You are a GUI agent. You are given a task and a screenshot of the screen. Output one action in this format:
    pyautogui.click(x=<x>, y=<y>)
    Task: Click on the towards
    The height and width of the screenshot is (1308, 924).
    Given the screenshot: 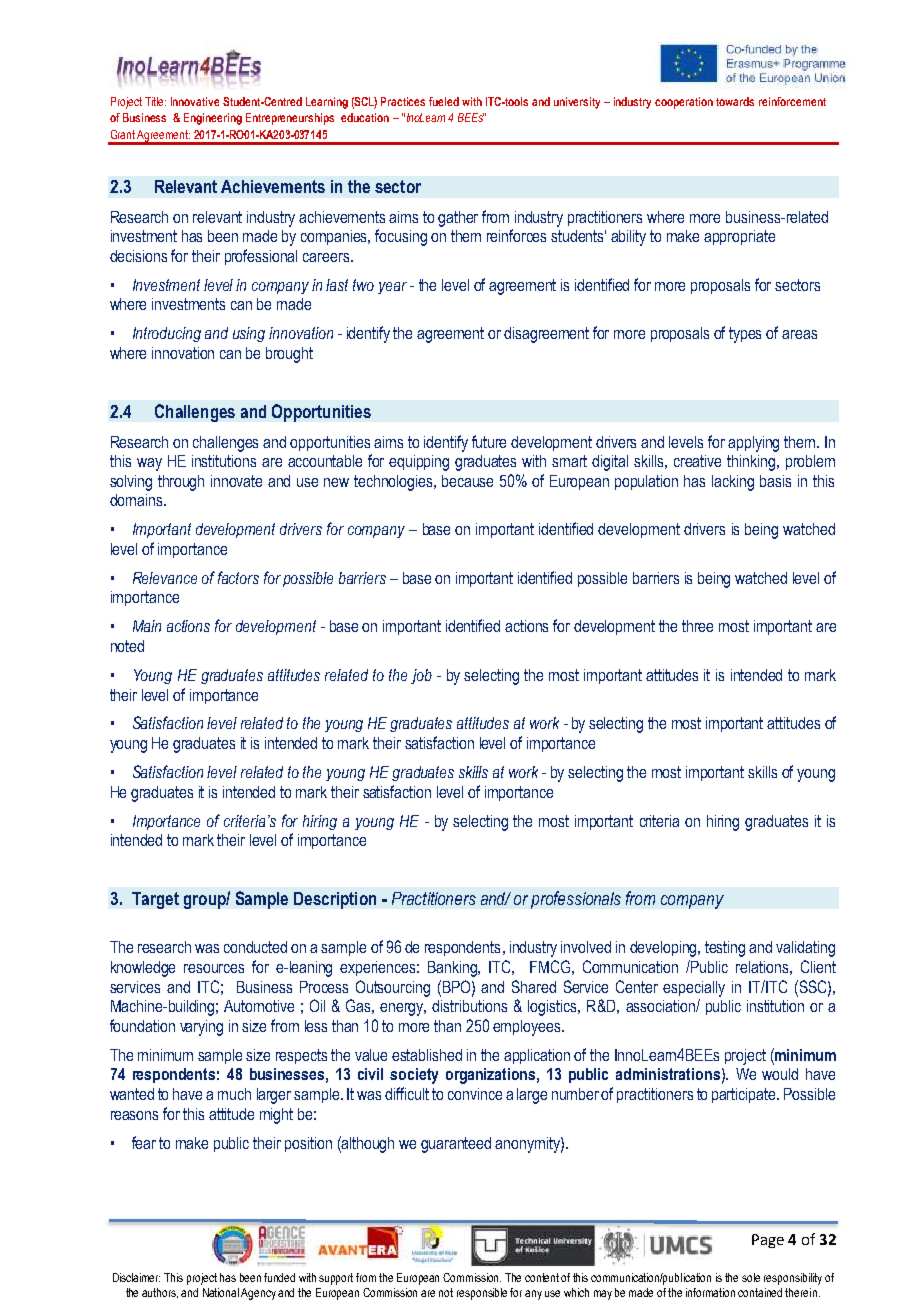 What is the action you would take?
    pyautogui.click(x=735, y=101)
